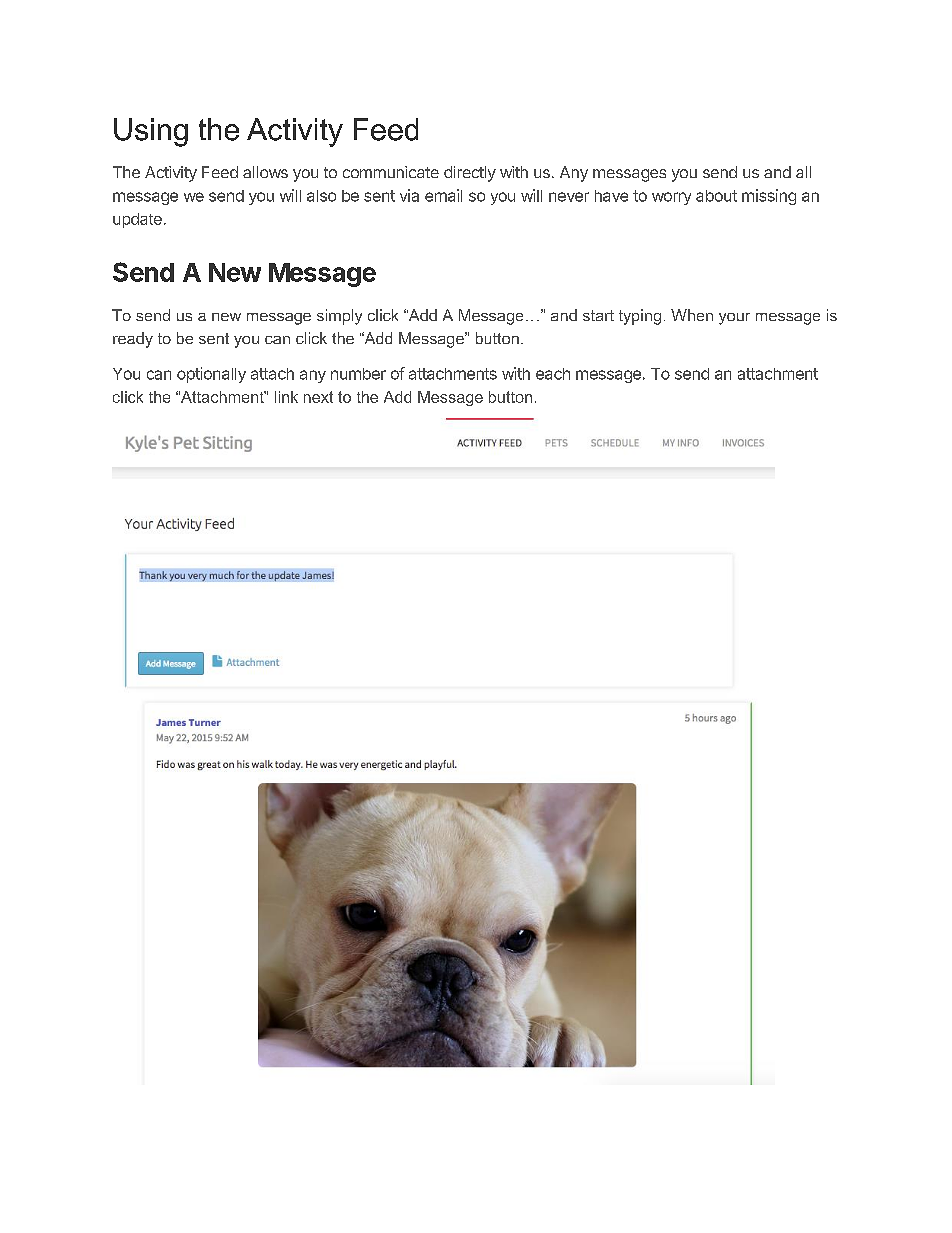 This page has height=1233, width=952. What do you see at coordinates (358, 374) in the page?
I see `number` at bounding box center [358, 374].
